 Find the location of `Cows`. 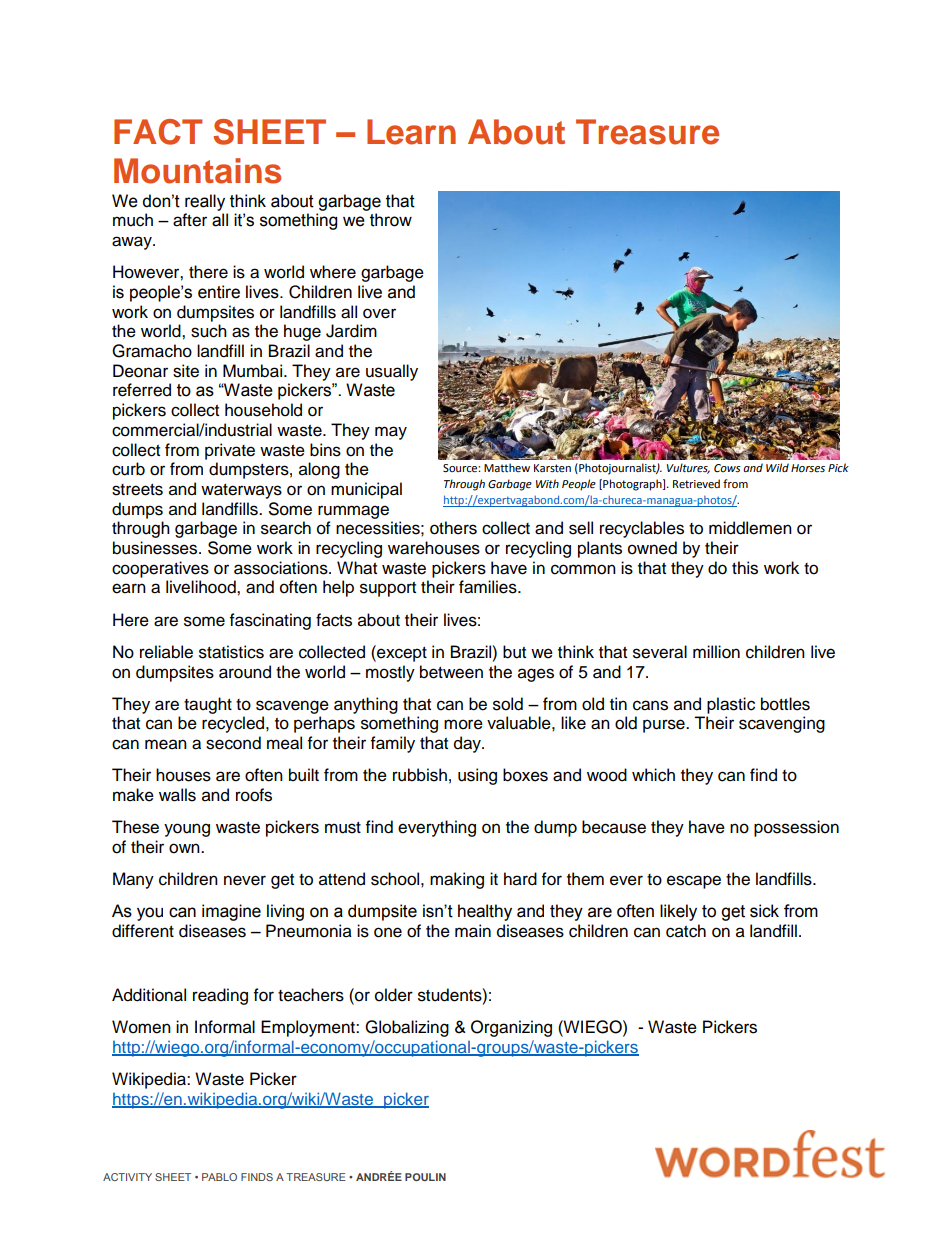

Cows is located at coordinates (727, 468).
